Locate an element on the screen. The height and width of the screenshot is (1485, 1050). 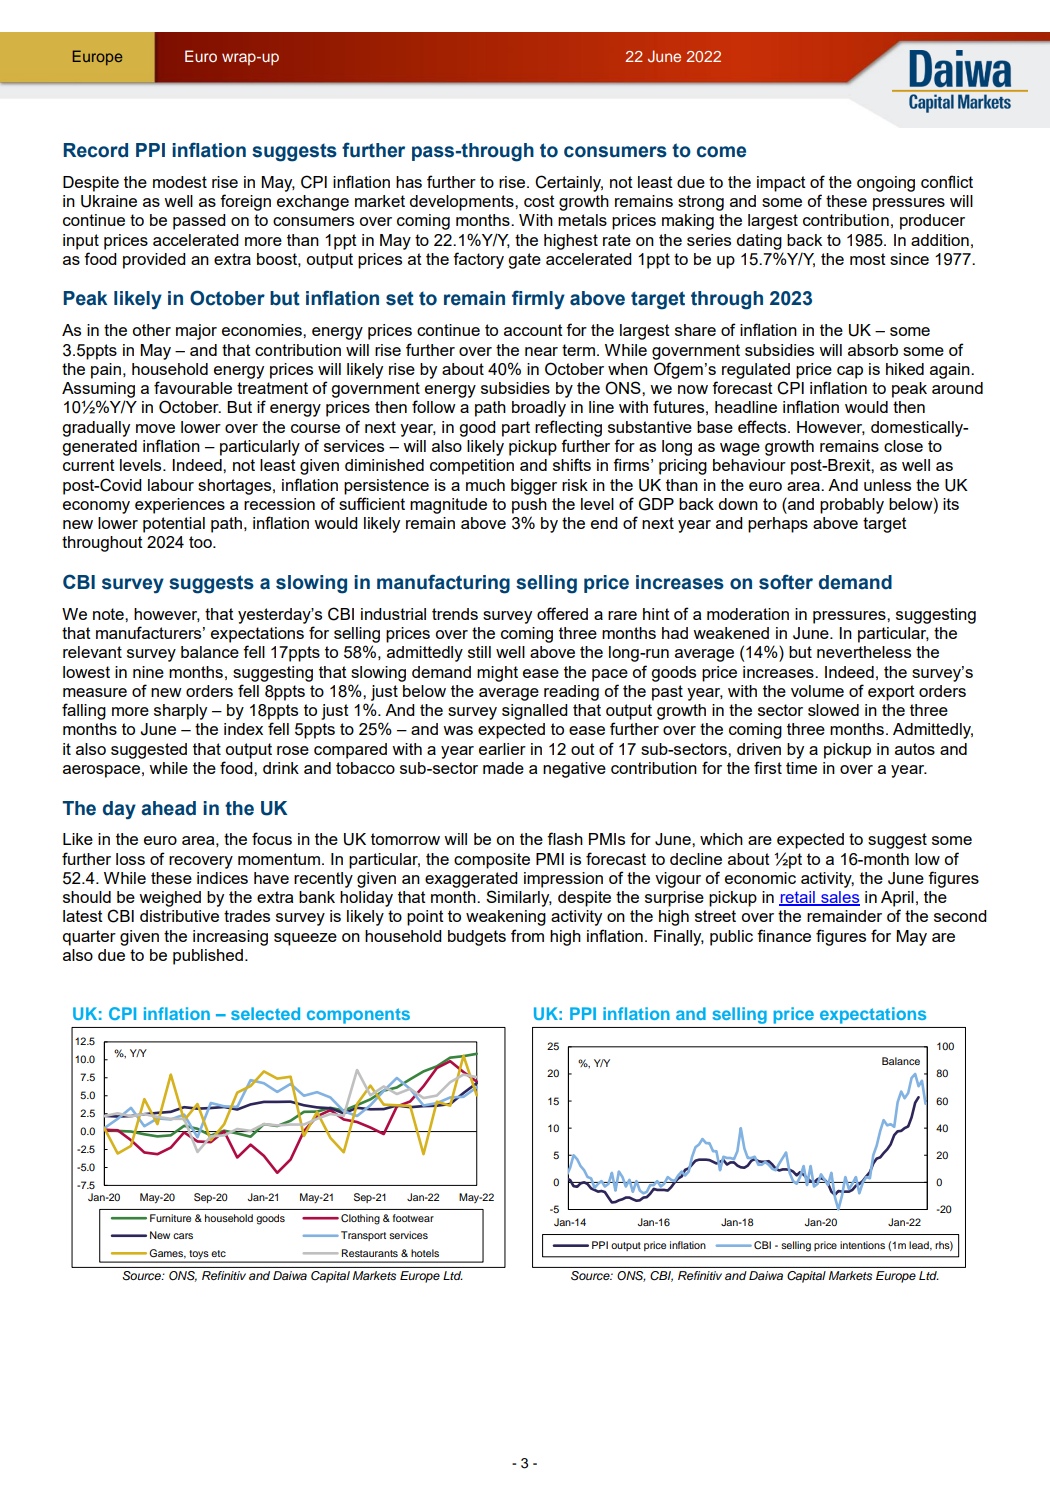
broadly is located at coordinates (539, 409).
